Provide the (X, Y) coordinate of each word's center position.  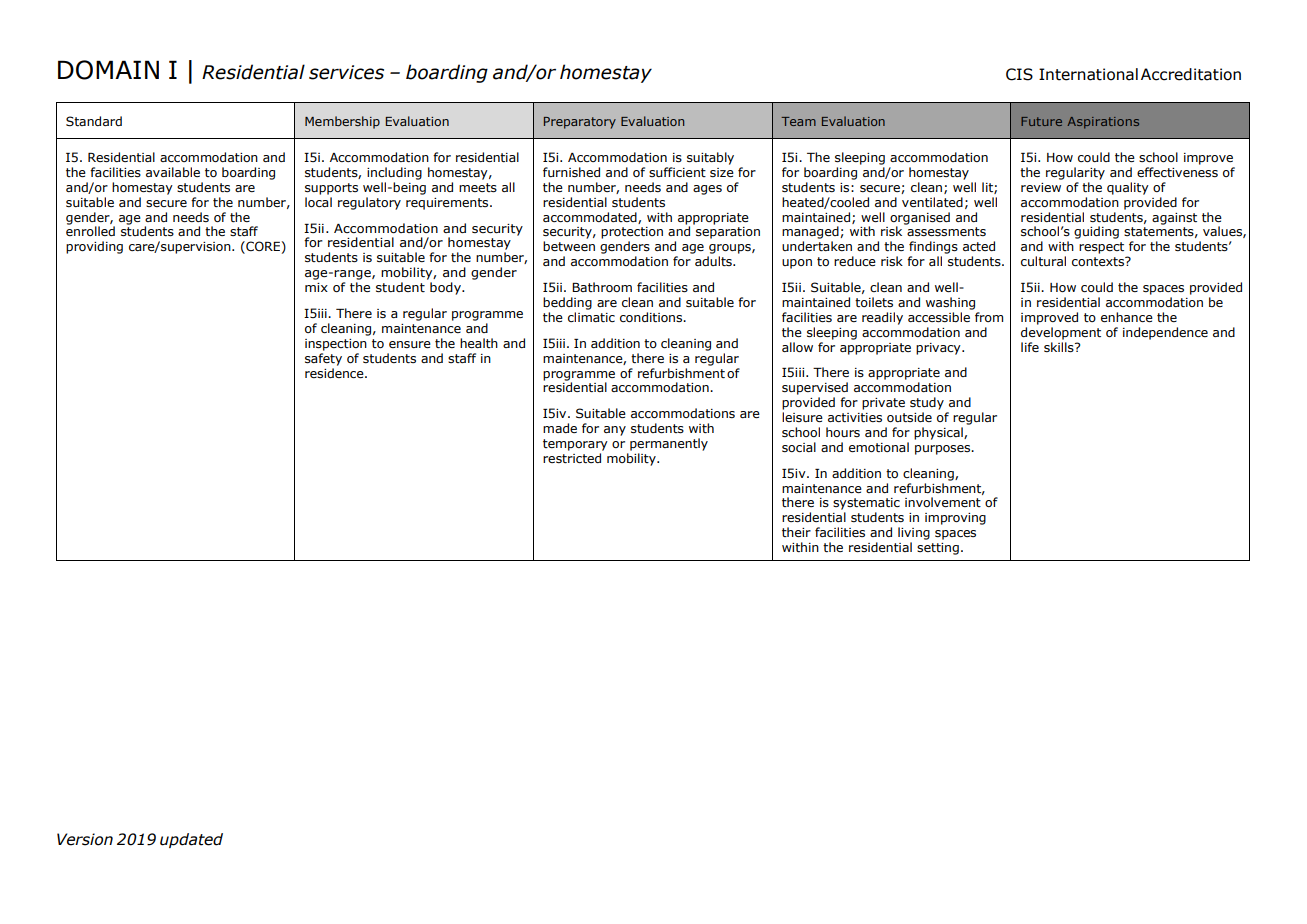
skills (1060, 347)
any (615, 431)
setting (938, 549)
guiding (1096, 232)
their (796, 532)
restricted (572, 458)
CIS (1019, 74)
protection (632, 233)
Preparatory (580, 123)
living (914, 533)
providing (94, 247)
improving (955, 519)
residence (335, 373)
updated (191, 840)
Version (85, 839)
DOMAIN (108, 70)
